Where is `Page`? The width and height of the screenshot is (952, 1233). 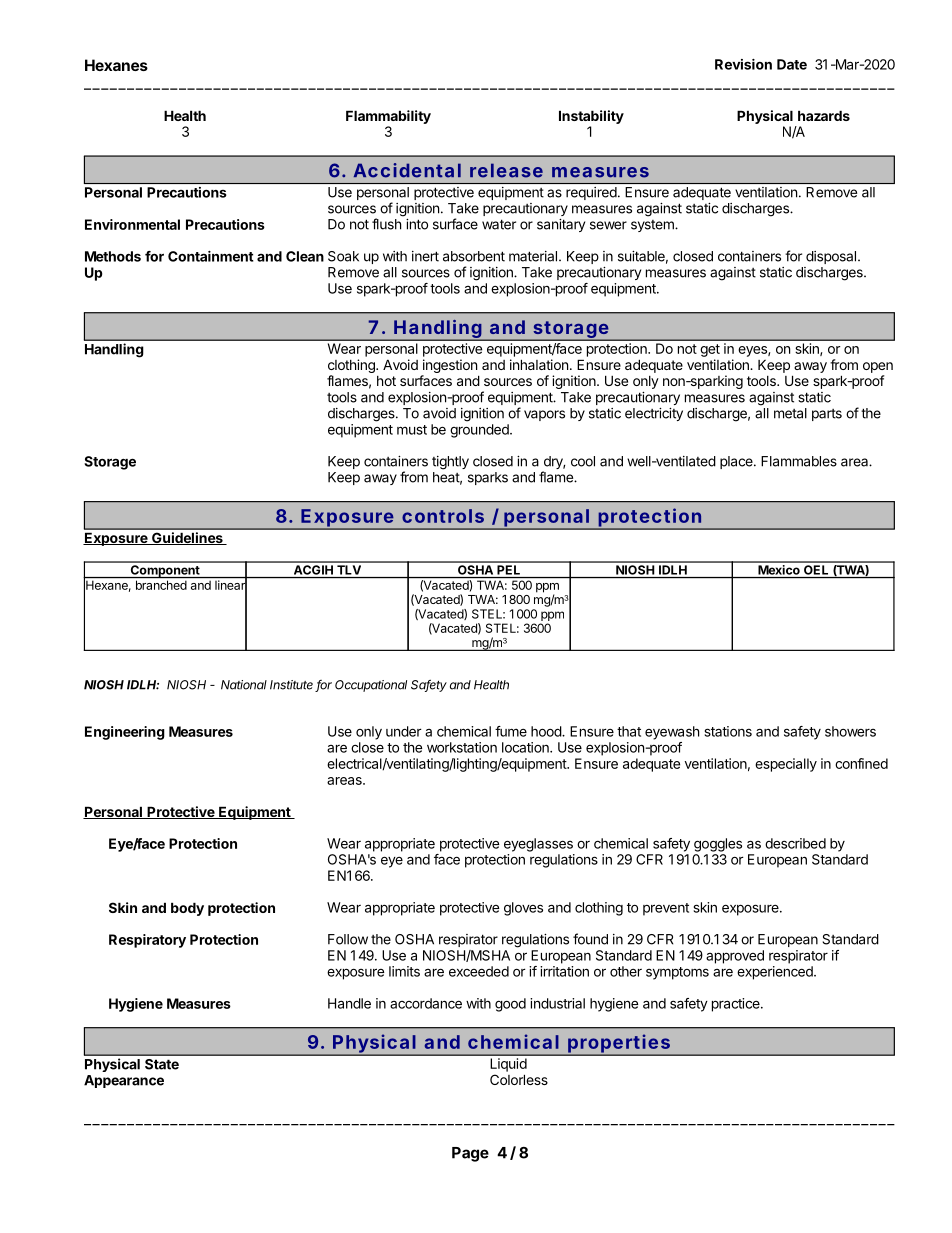
Page is located at coordinates (470, 1154).
